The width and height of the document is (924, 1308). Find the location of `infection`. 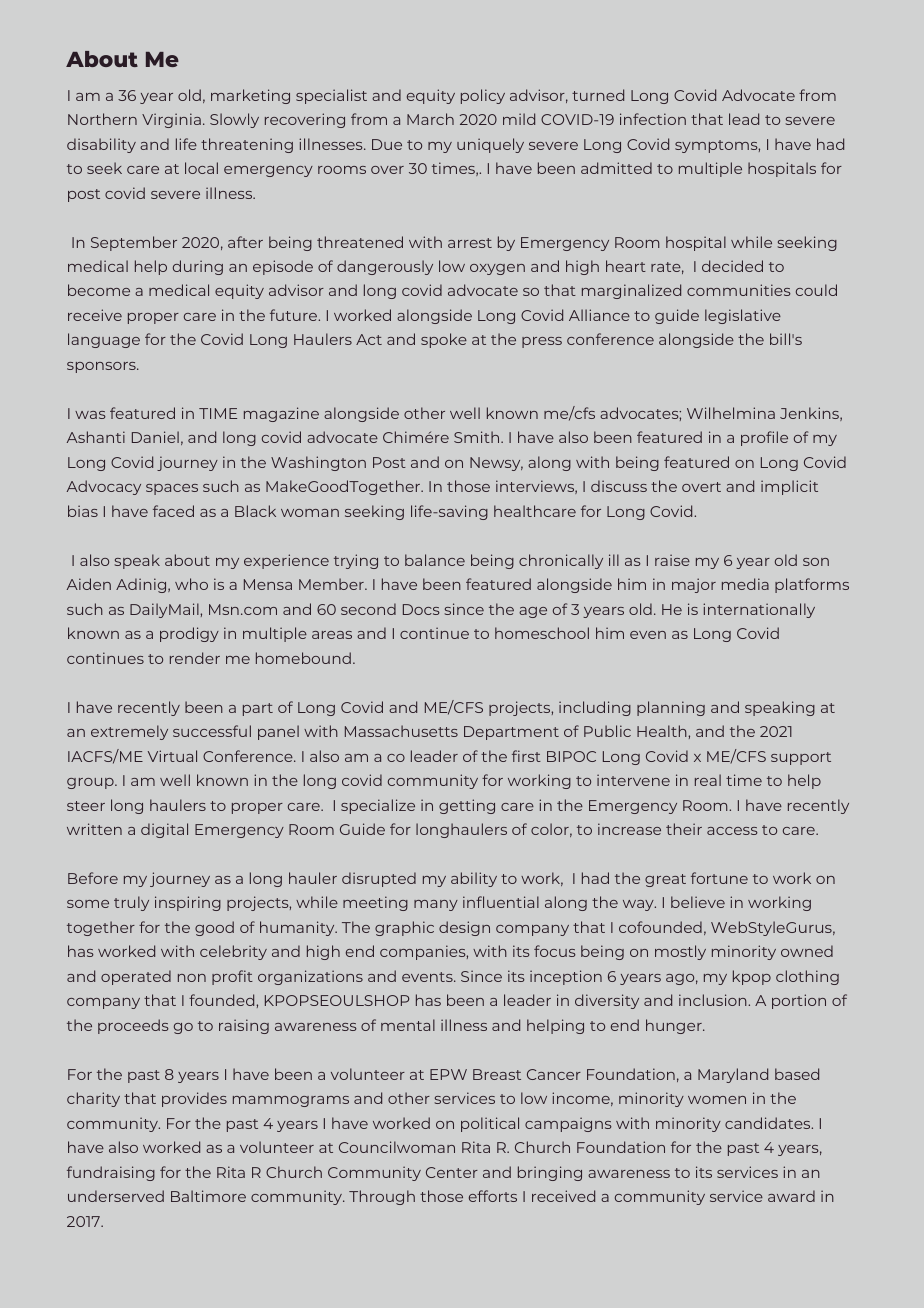

infection is located at coordinates (653, 119).
